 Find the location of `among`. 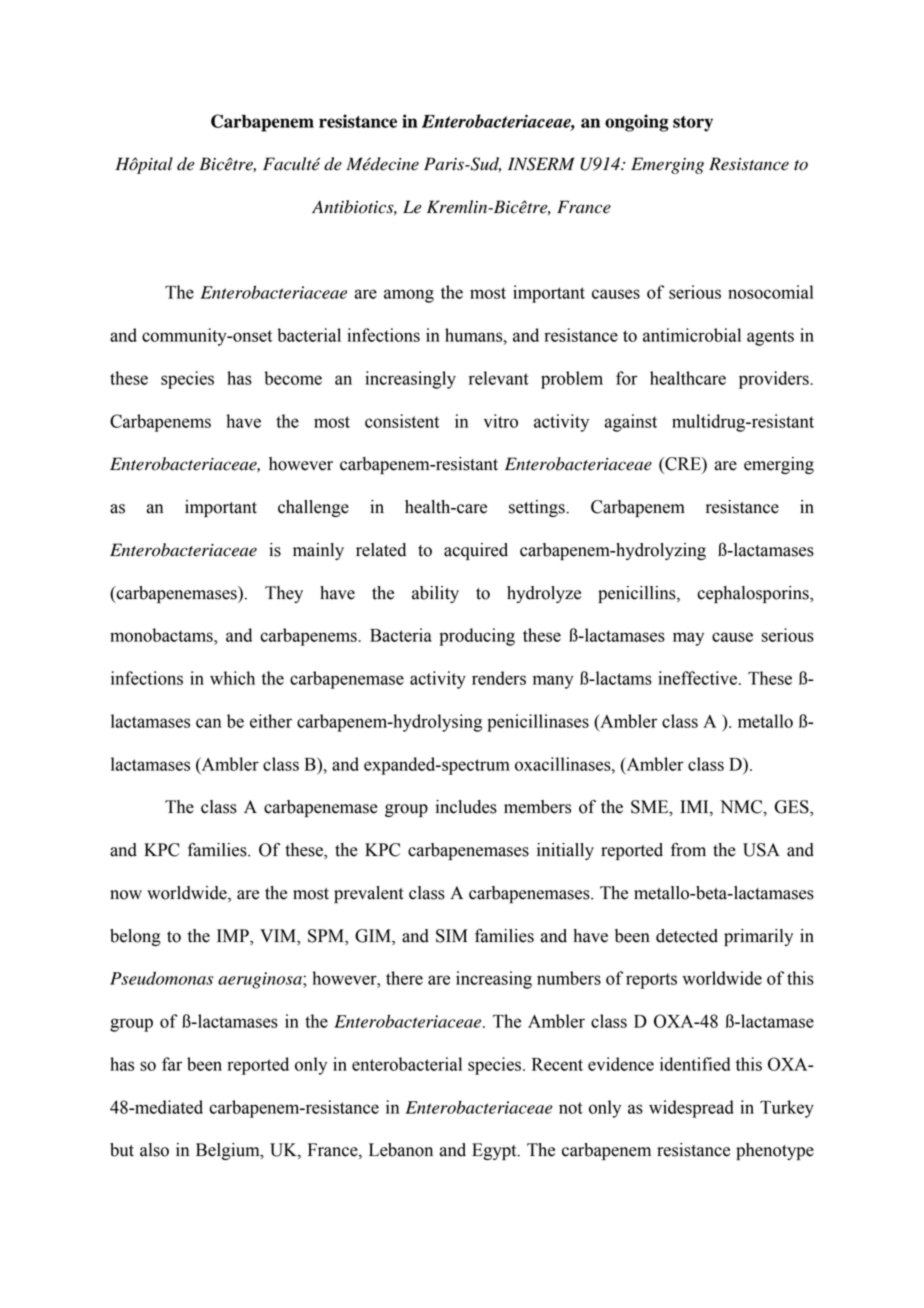

among is located at coordinates (409, 296).
